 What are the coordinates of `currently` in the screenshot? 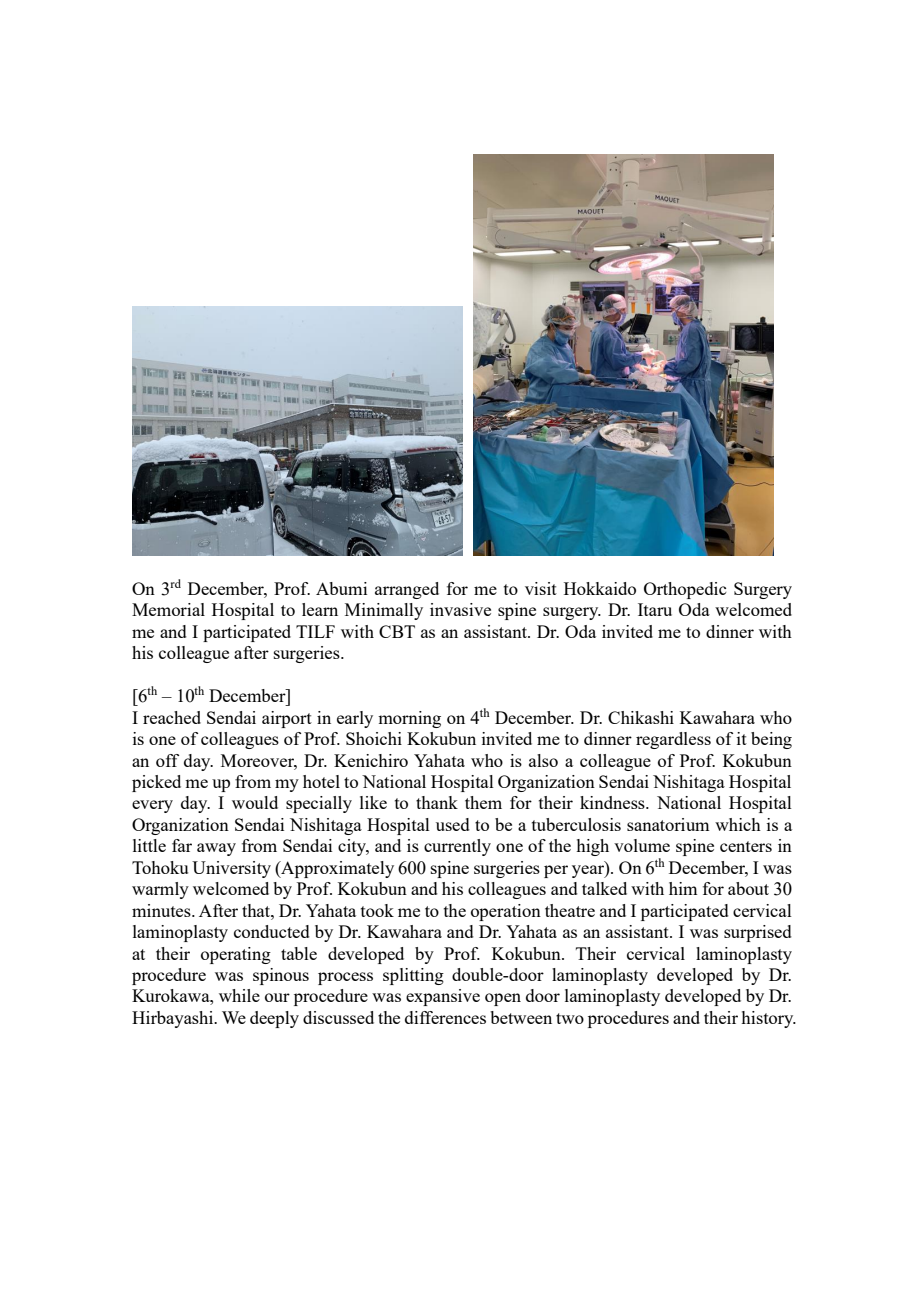 It's located at (457, 847).
